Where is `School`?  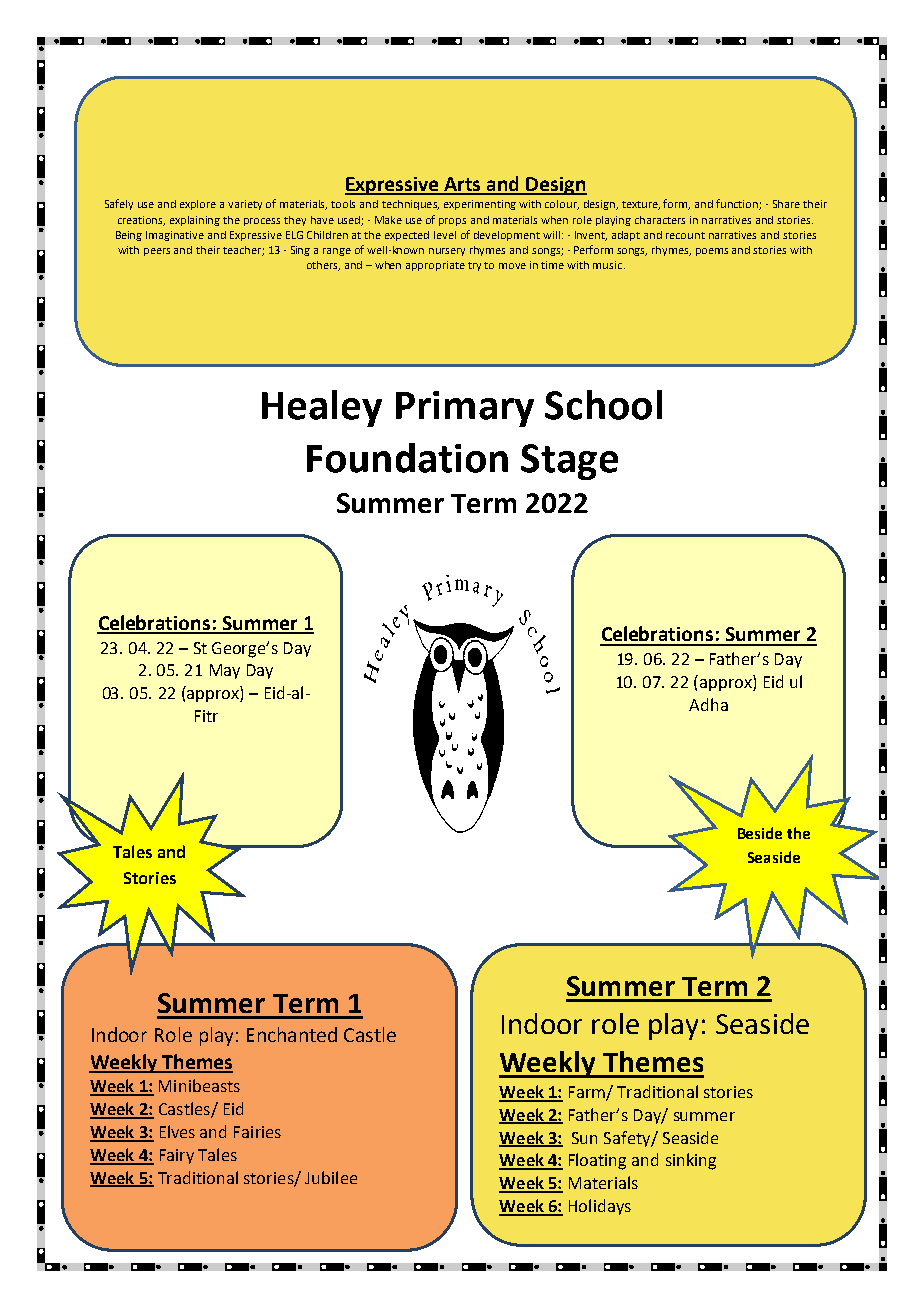
School is located at coordinates (603, 405).
